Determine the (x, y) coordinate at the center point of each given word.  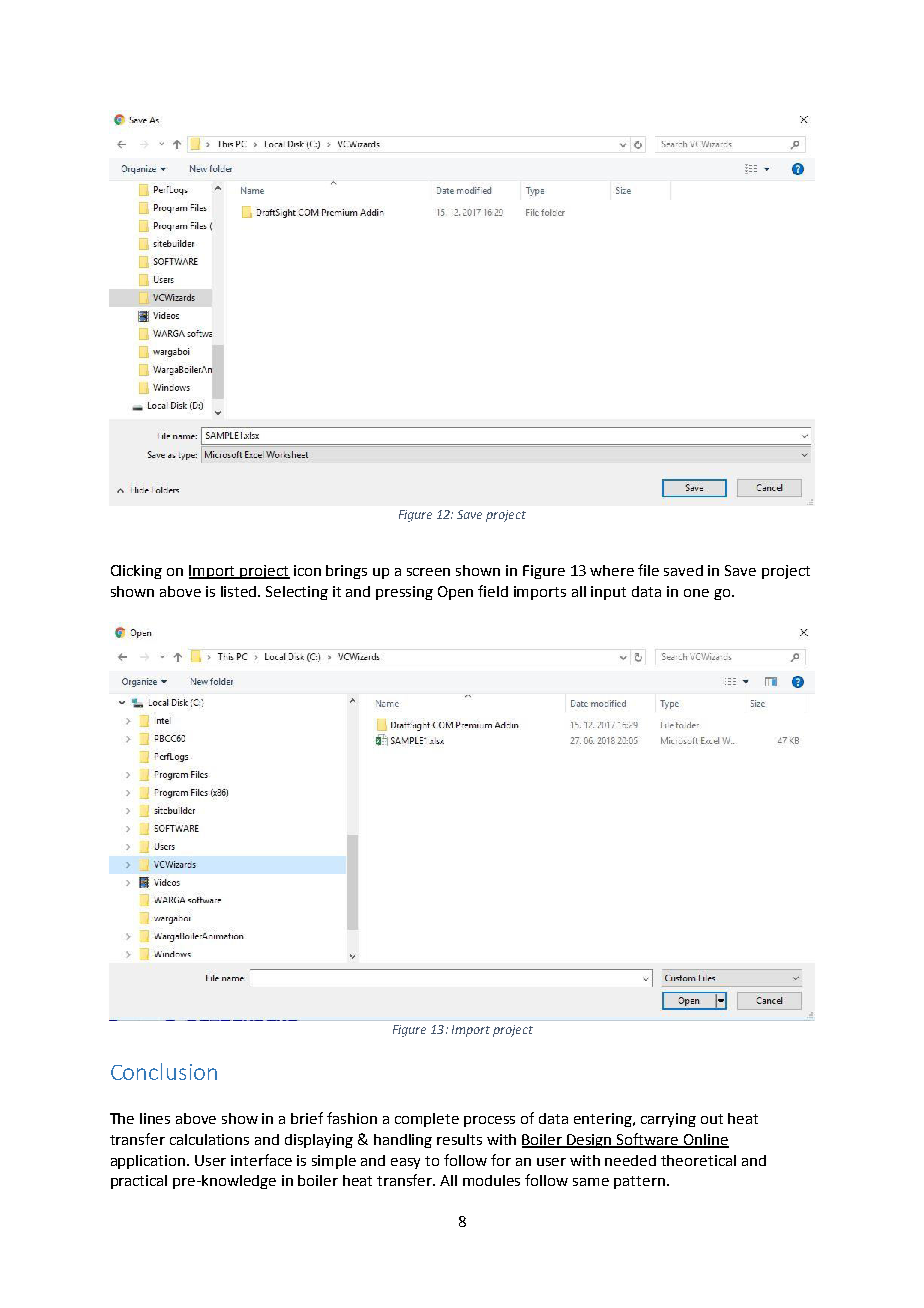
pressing (404, 593)
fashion (352, 1118)
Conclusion (164, 1071)
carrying (668, 1120)
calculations (209, 1139)
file (648, 570)
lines (155, 1118)
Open (455, 593)
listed (240, 591)
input (608, 593)
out (712, 1119)
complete (427, 1120)
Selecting (297, 593)
